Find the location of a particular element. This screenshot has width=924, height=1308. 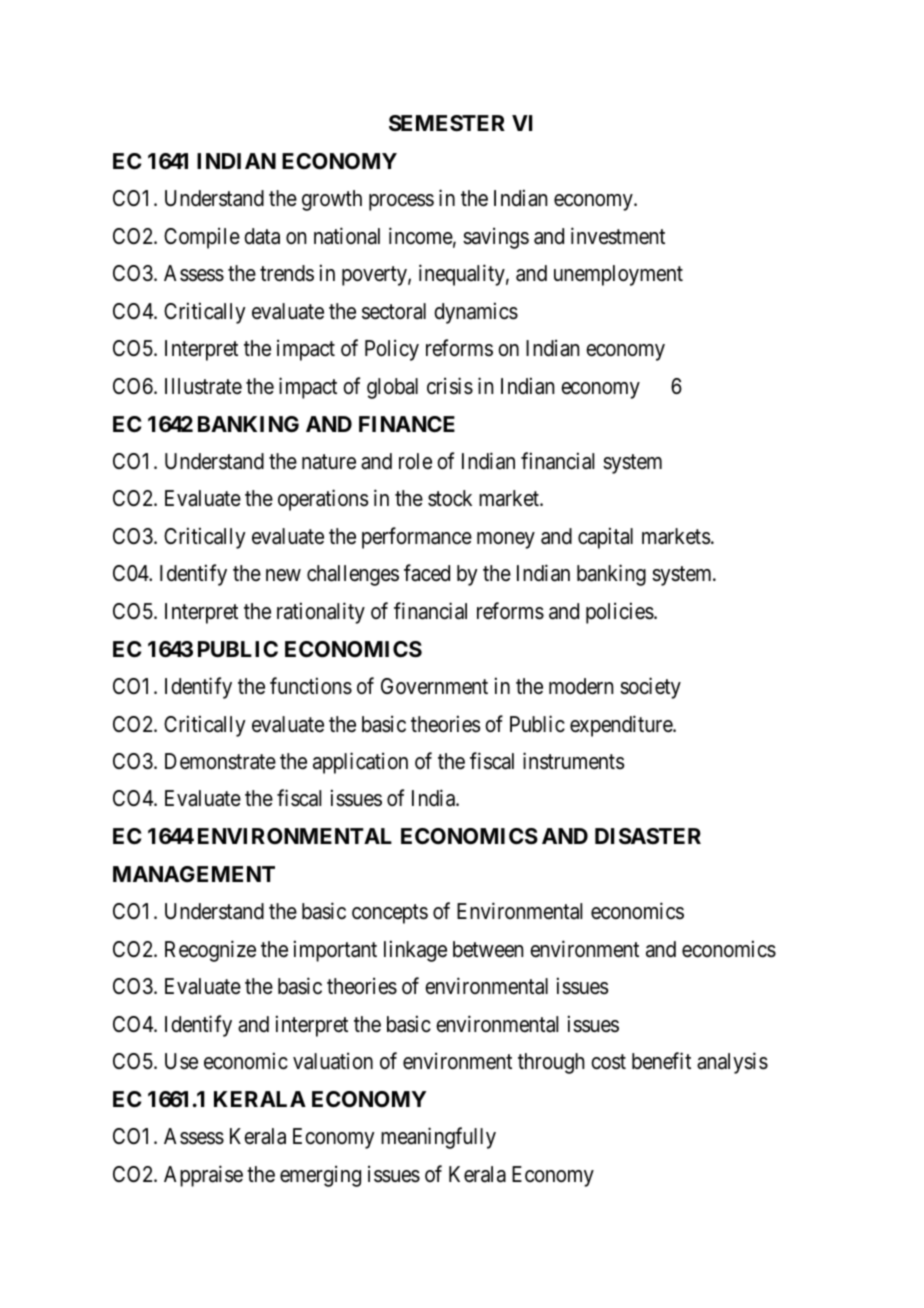

crisis is located at coordinates (450, 386).
